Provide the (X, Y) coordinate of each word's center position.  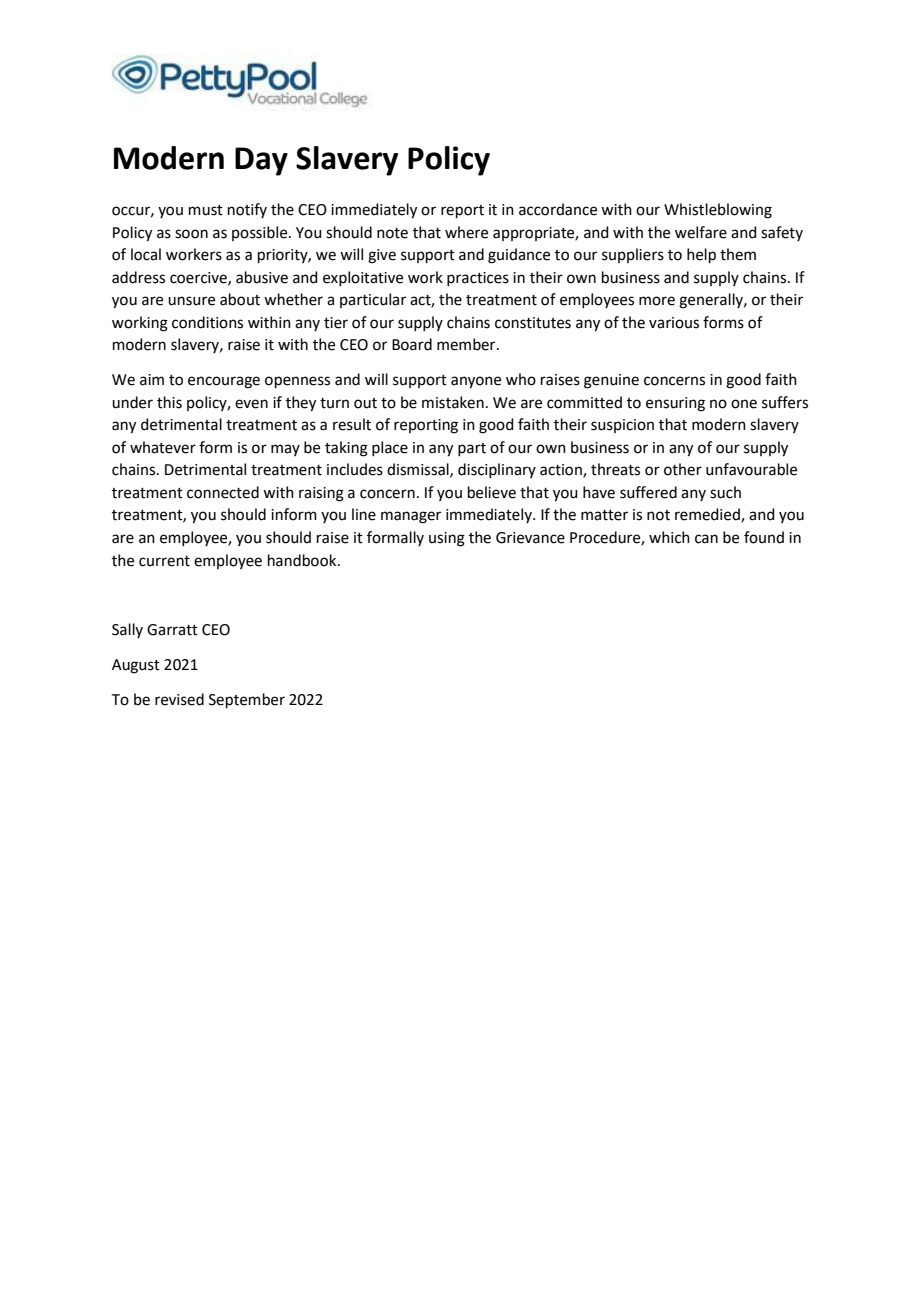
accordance (558, 209)
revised (179, 699)
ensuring (675, 404)
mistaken (453, 402)
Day (261, 161)
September (247, 700)
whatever (163, 447)
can (706, 539)
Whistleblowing (718, 211)
